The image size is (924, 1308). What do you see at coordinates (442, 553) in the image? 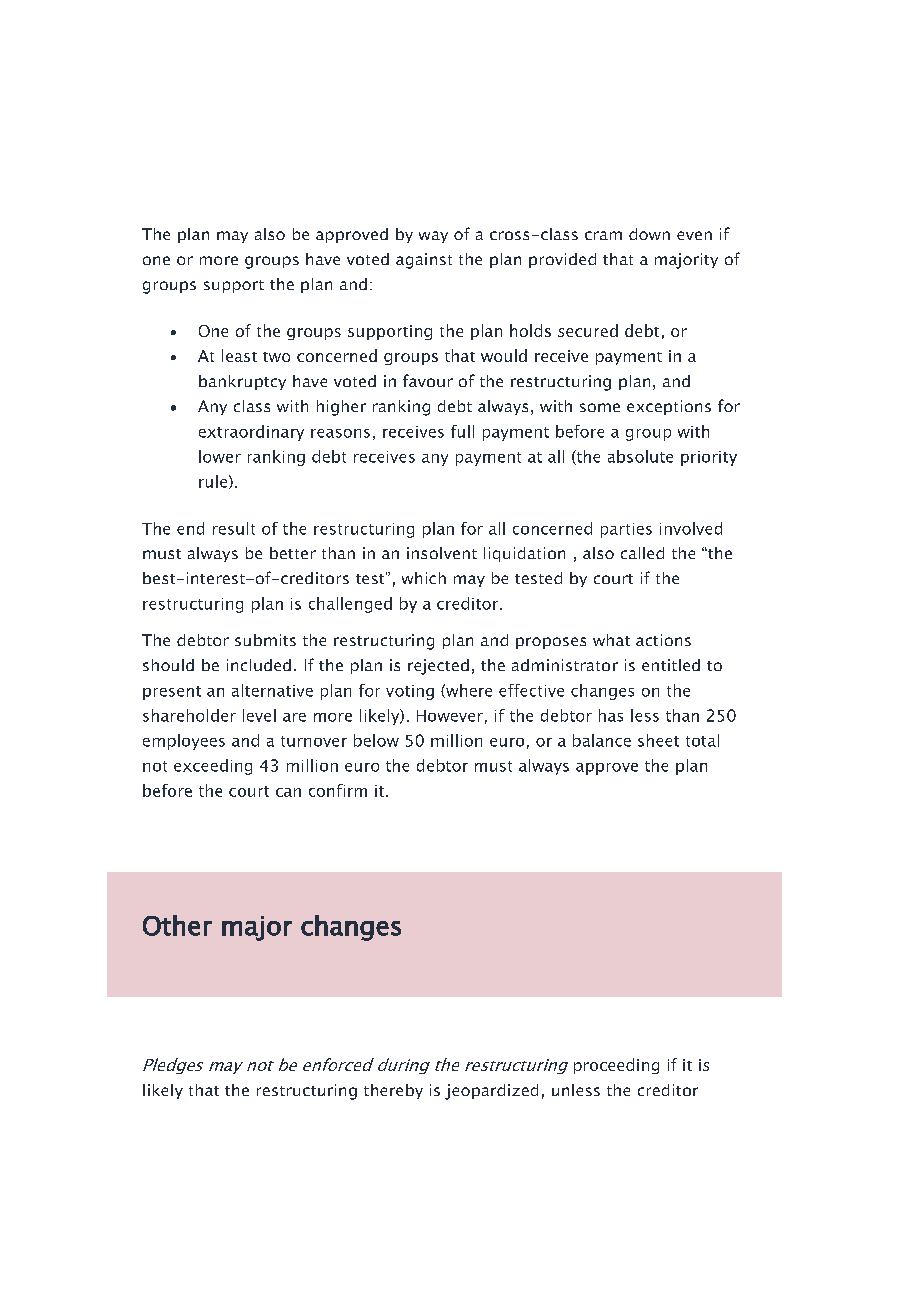
I see `insolvent` at bounding box center [442, 553].
